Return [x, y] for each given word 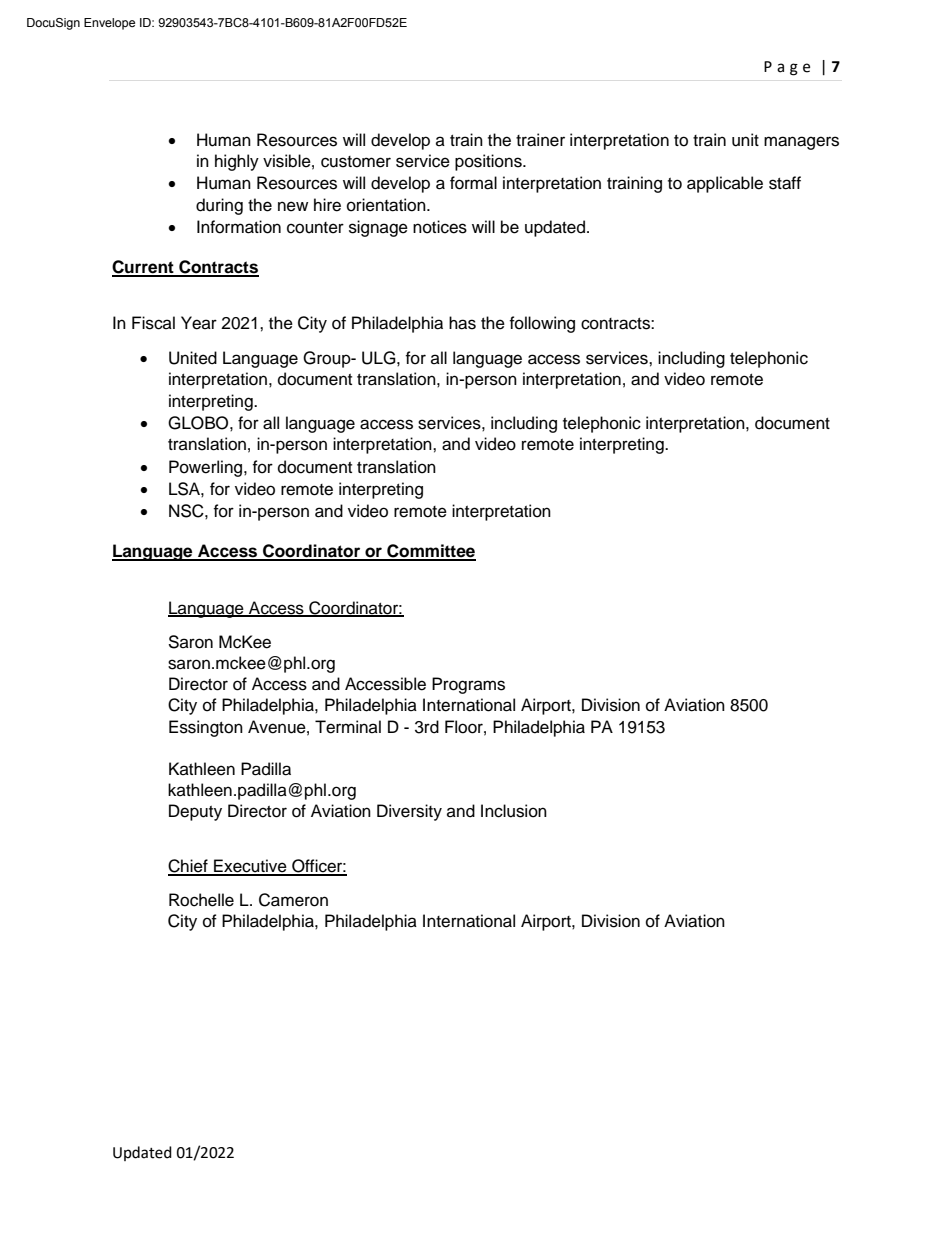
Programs [468, 685]
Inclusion [514, 811]
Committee [430, 552]
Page [787, 68]
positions [489, 162]
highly [237, 162]
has [462, 323]
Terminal [348, 727]
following [542, 324]
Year [199, 323]
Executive [250, 867]
